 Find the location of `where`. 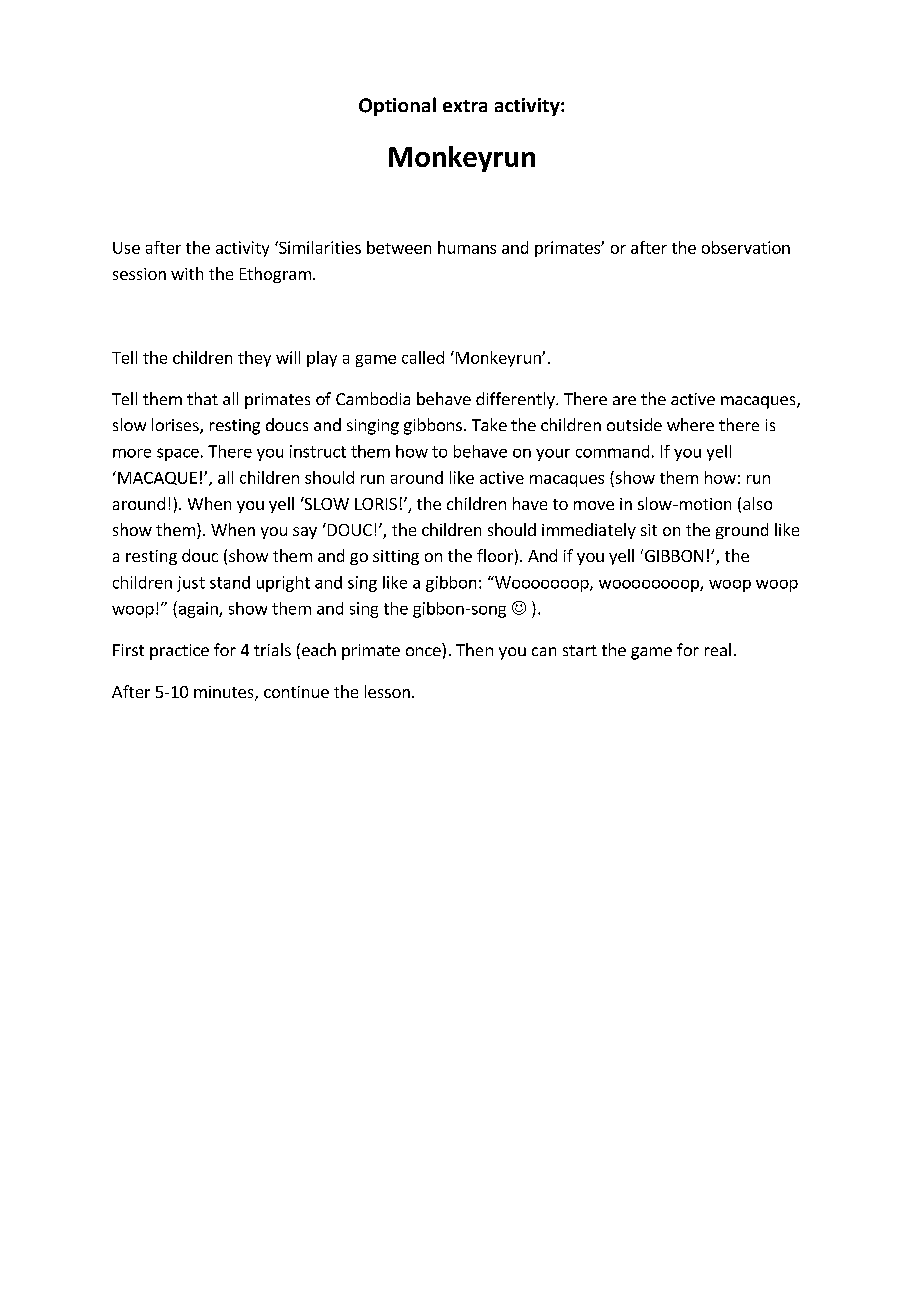

where is located at coordinates (690, 424).
